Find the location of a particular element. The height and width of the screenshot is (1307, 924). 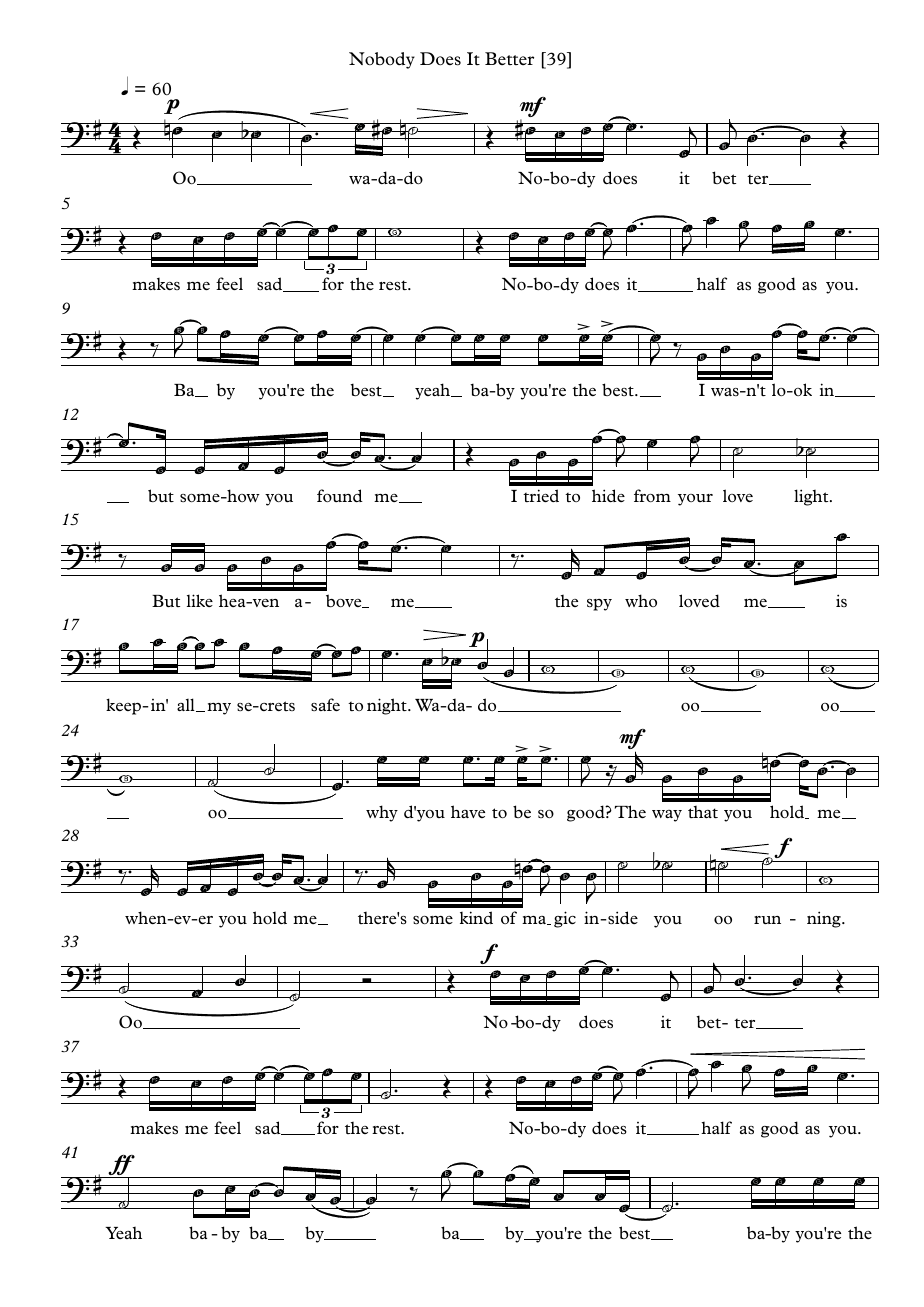

tried is located at coordinates (541, 495).
